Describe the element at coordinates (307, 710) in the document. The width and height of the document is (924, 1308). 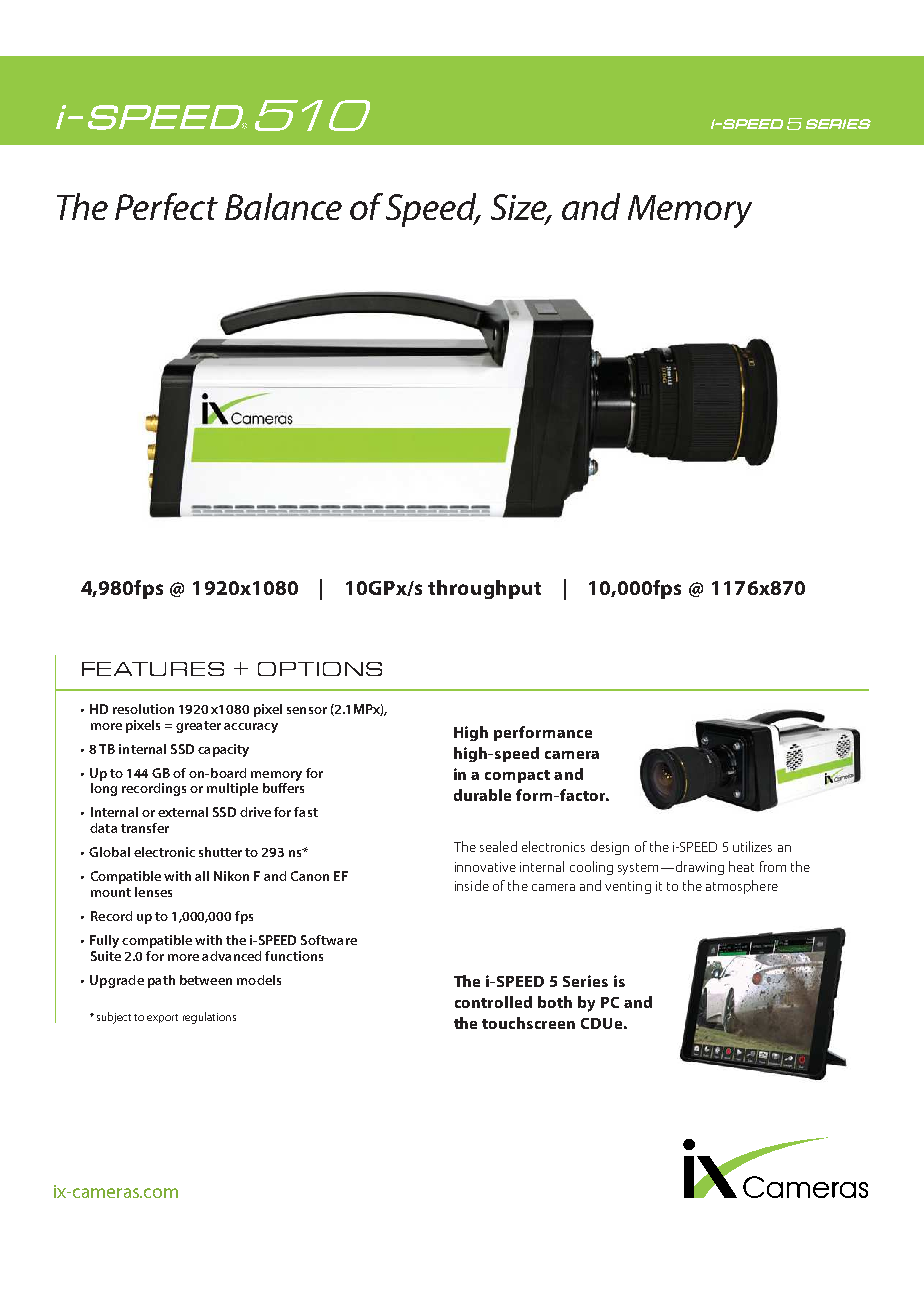
I see `sensor` at that location.
